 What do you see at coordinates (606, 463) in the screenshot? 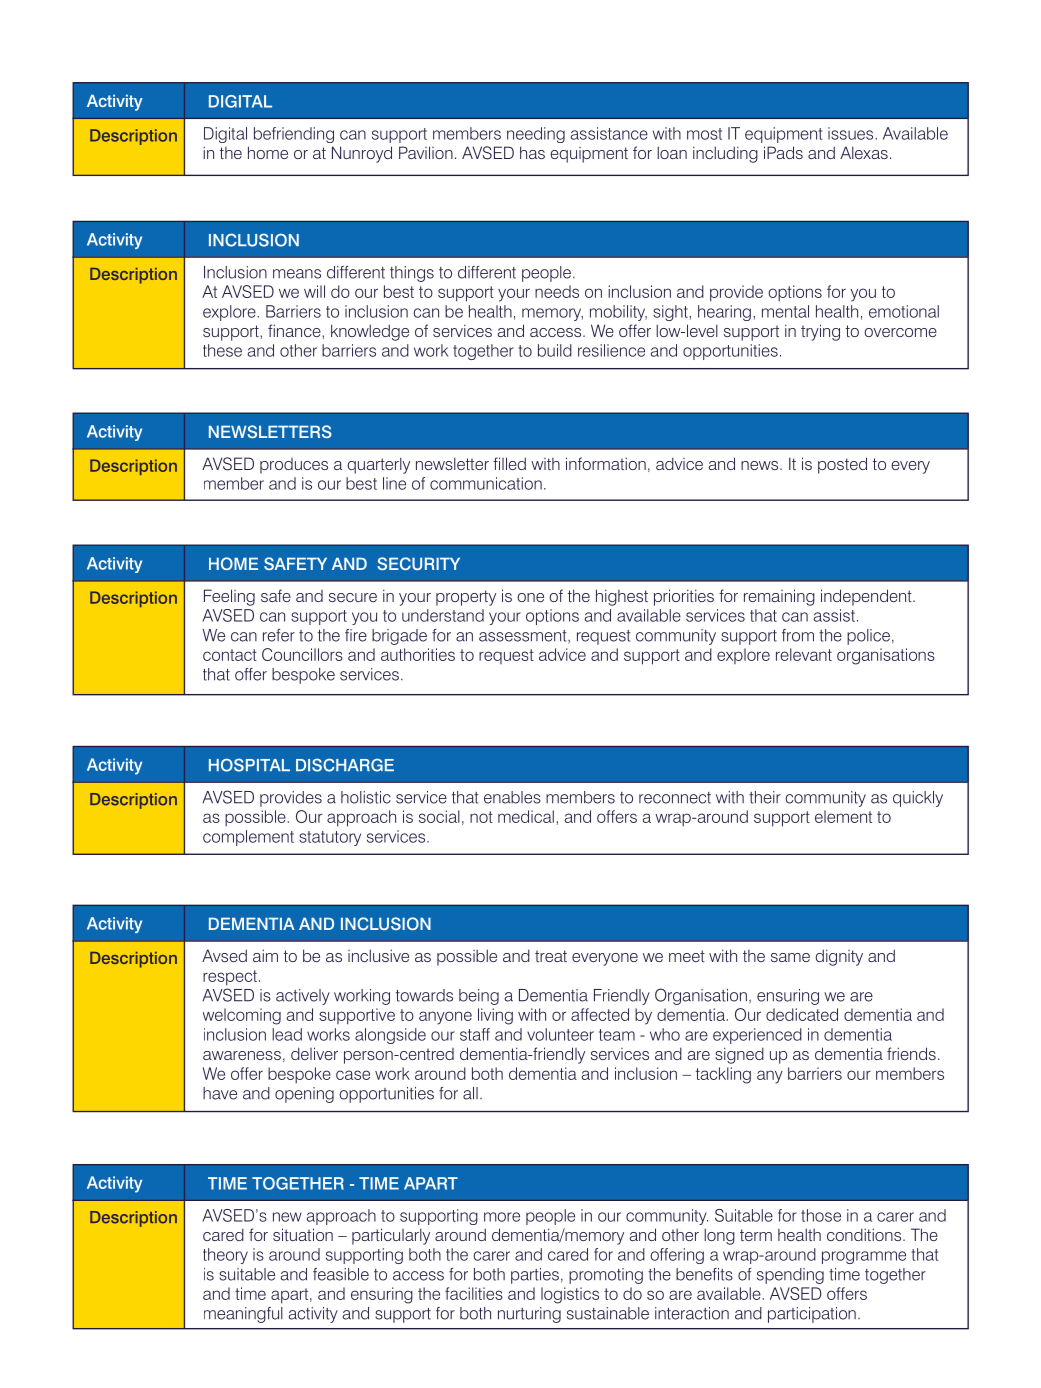
I see `information` at bounding box center [606, 463].
